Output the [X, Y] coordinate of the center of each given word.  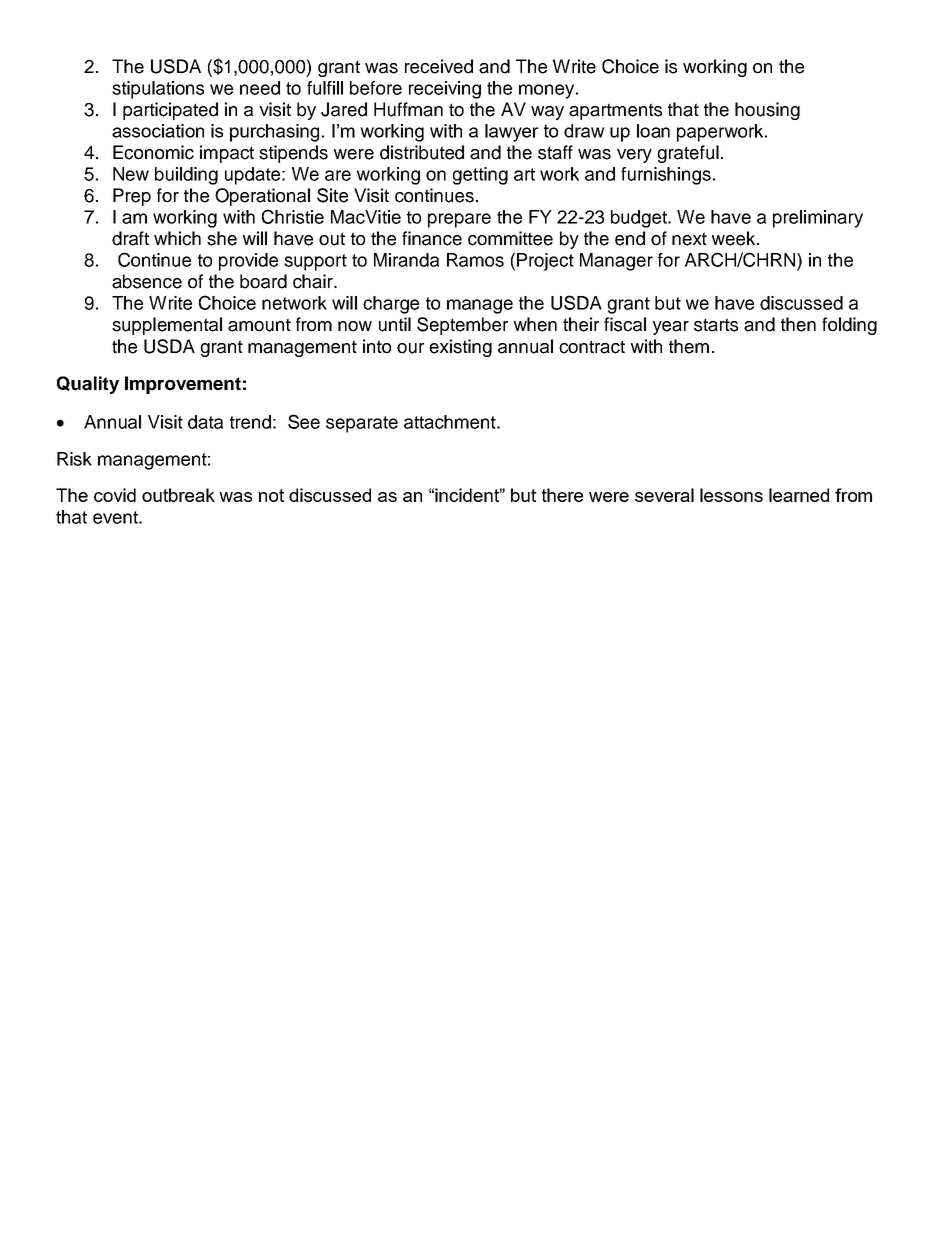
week [735, 238]
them [689, 346]
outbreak [178, 495]
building [186, 176]
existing [460, 348]
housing [767, 111]
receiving [445, 90]
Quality [88, 385]
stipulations [158, 90]
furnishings [666, 176]
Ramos [475, 260]
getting [480, 176]
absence [147, 281]
